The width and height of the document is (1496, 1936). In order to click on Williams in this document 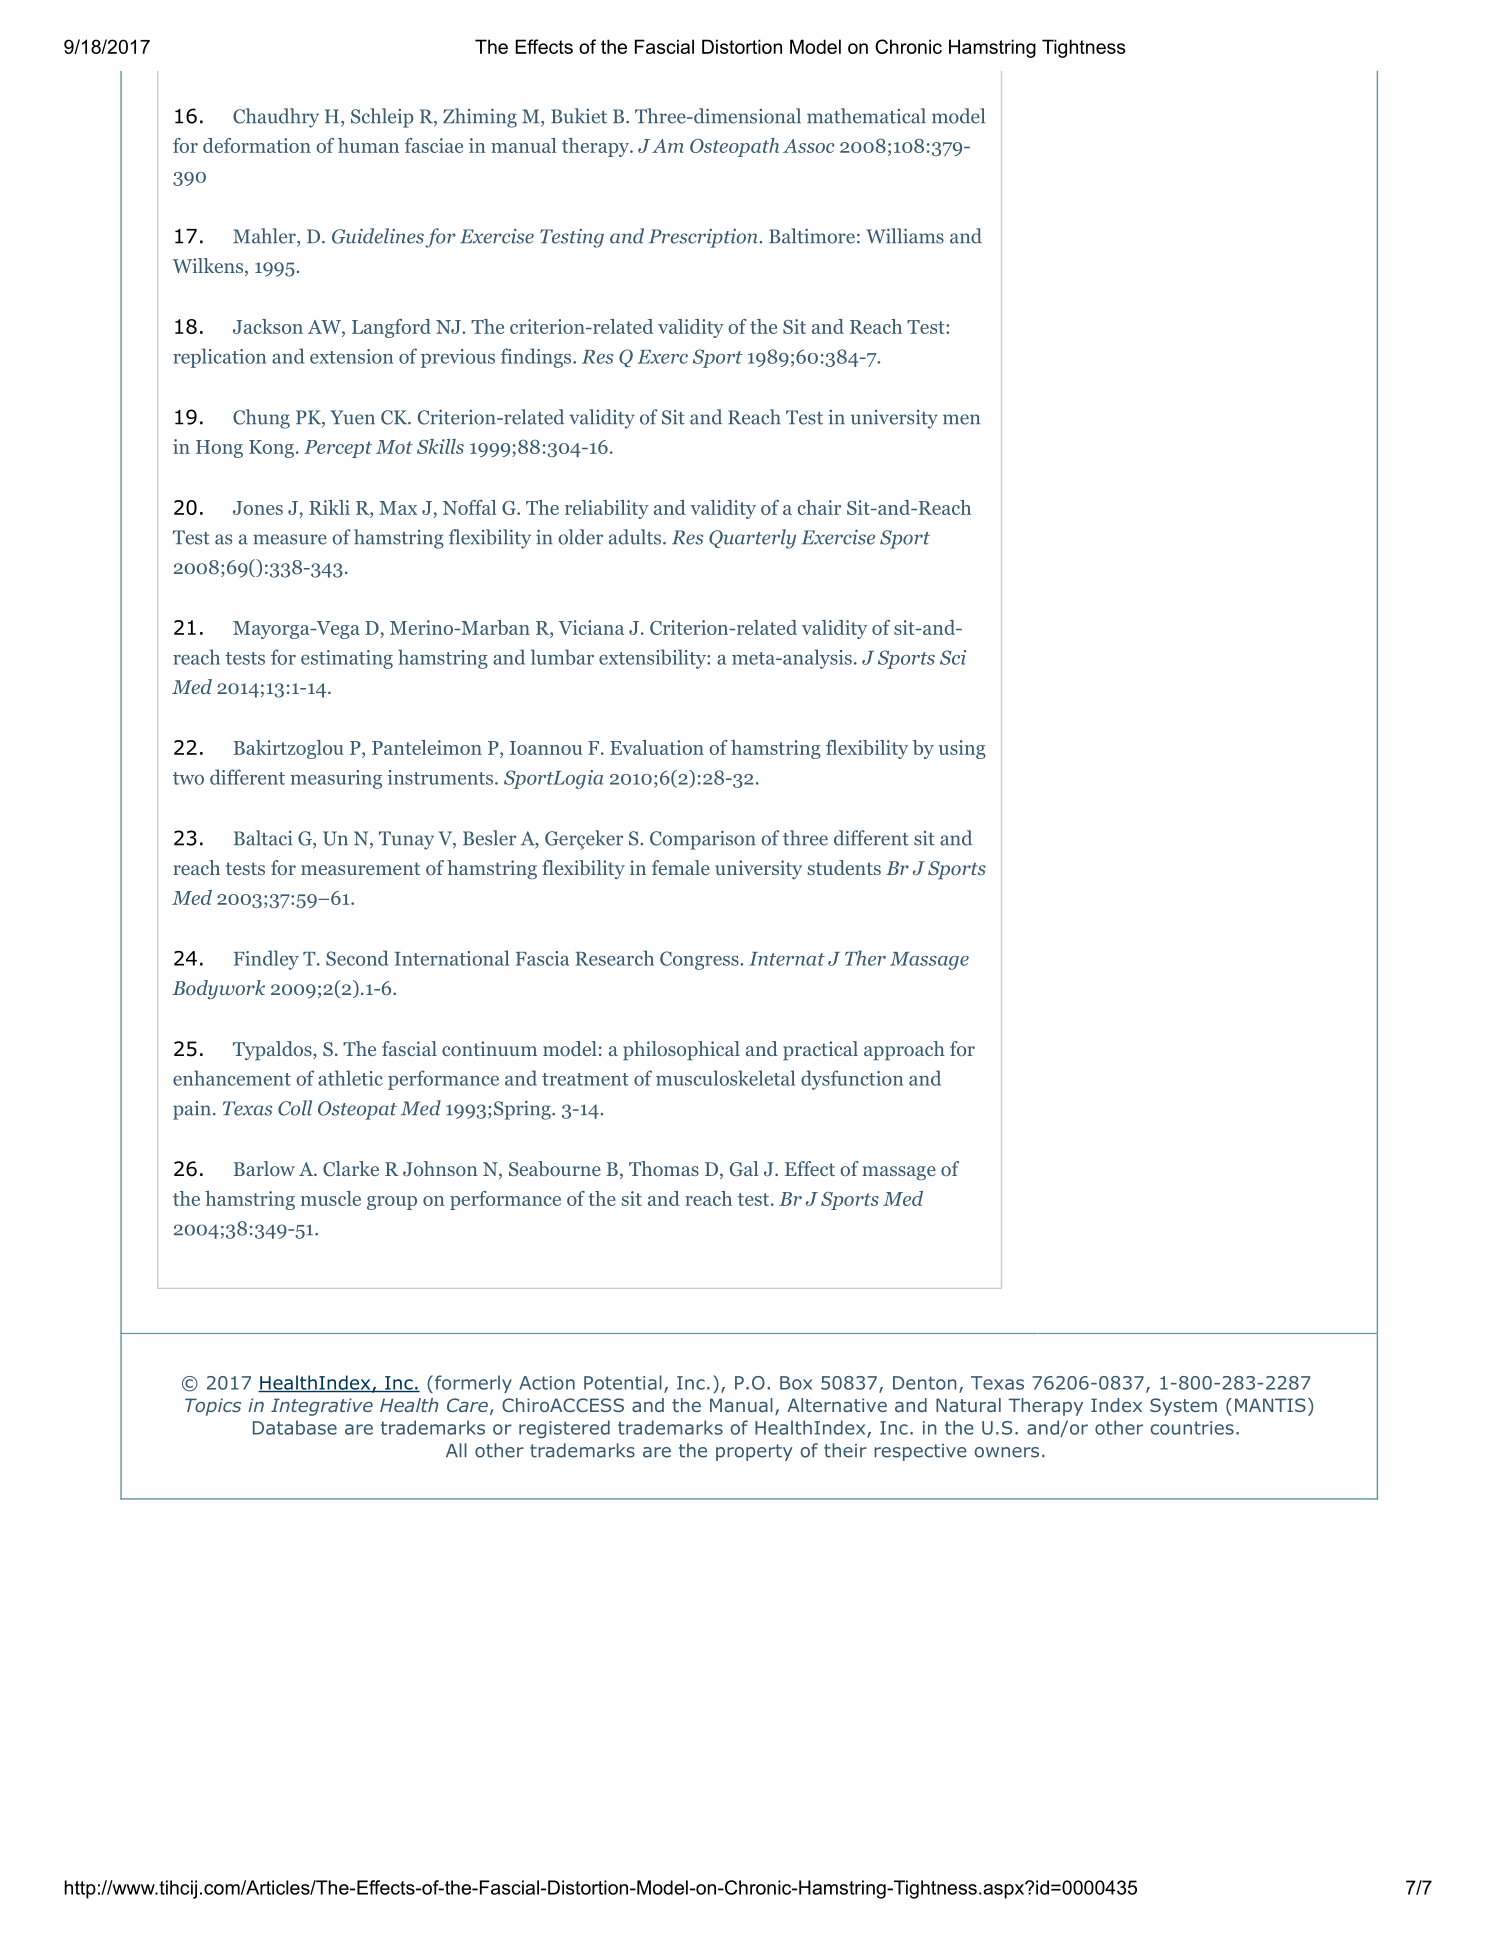, I will do `click(905, 236)`.
